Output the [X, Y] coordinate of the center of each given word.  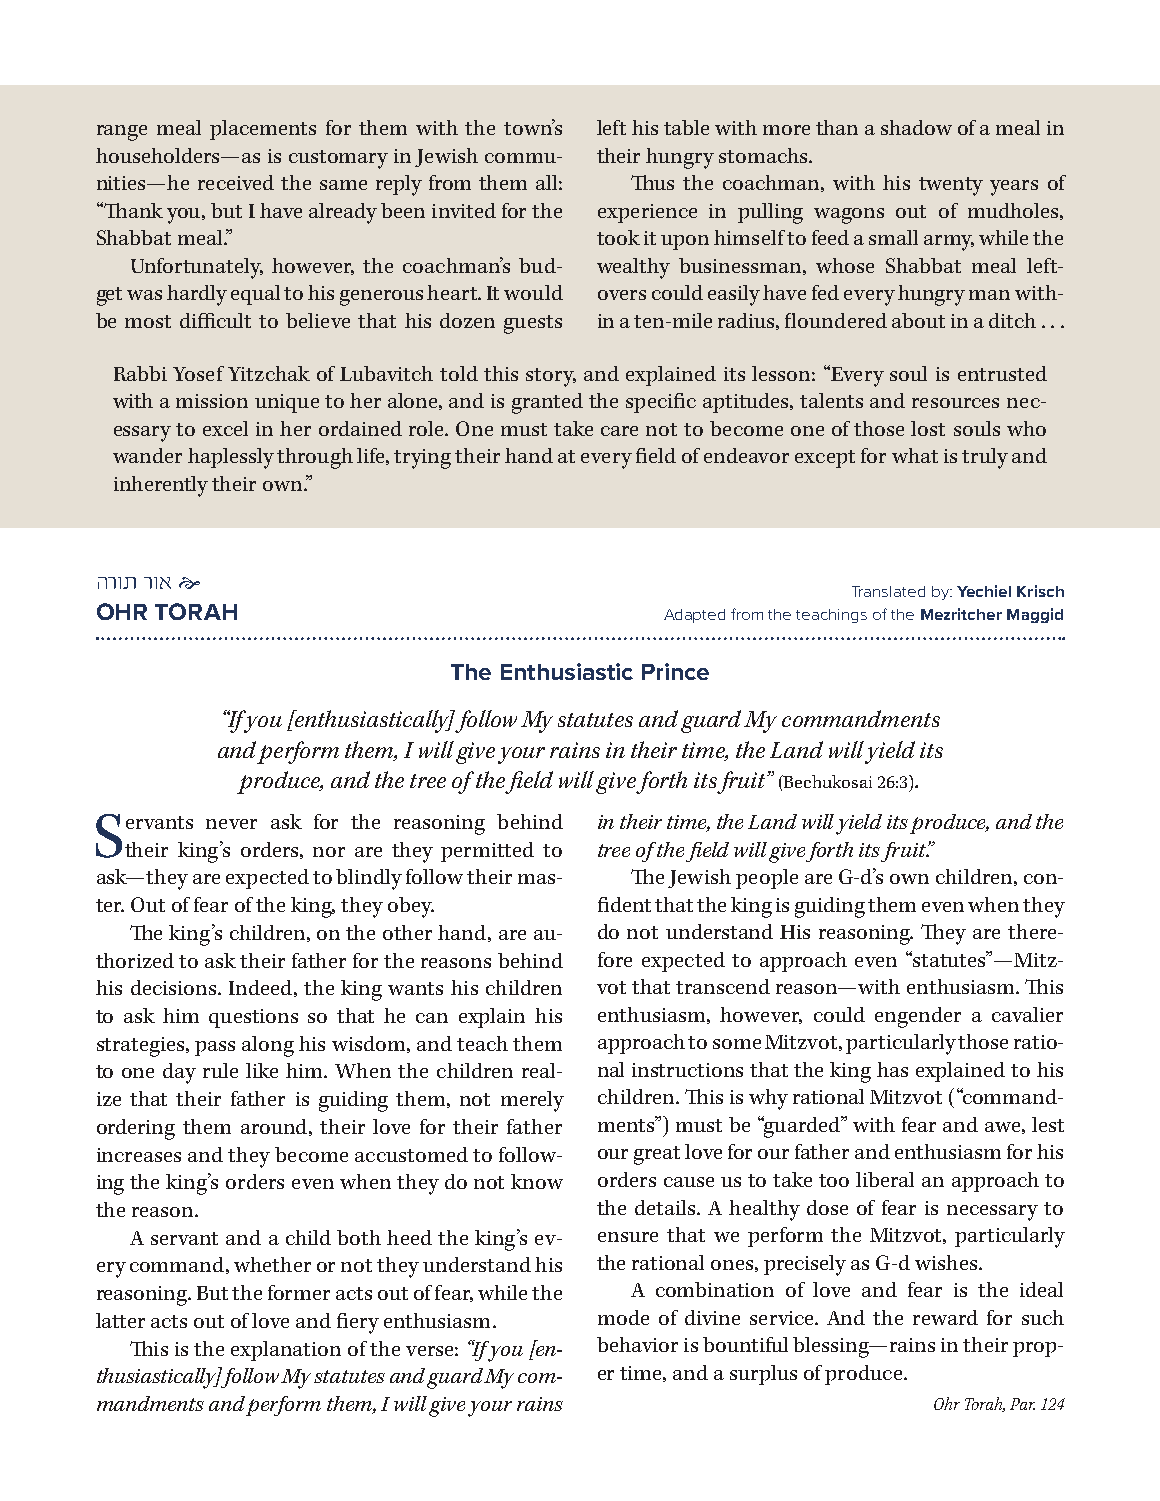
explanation [286, 1351]
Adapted [694, 616]
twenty [951, 186]
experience [647, 213]
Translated [888, 591]
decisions [175, 987]
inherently [161, 486]
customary [338, 159]
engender [918, 1017]
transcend [723, 986]
